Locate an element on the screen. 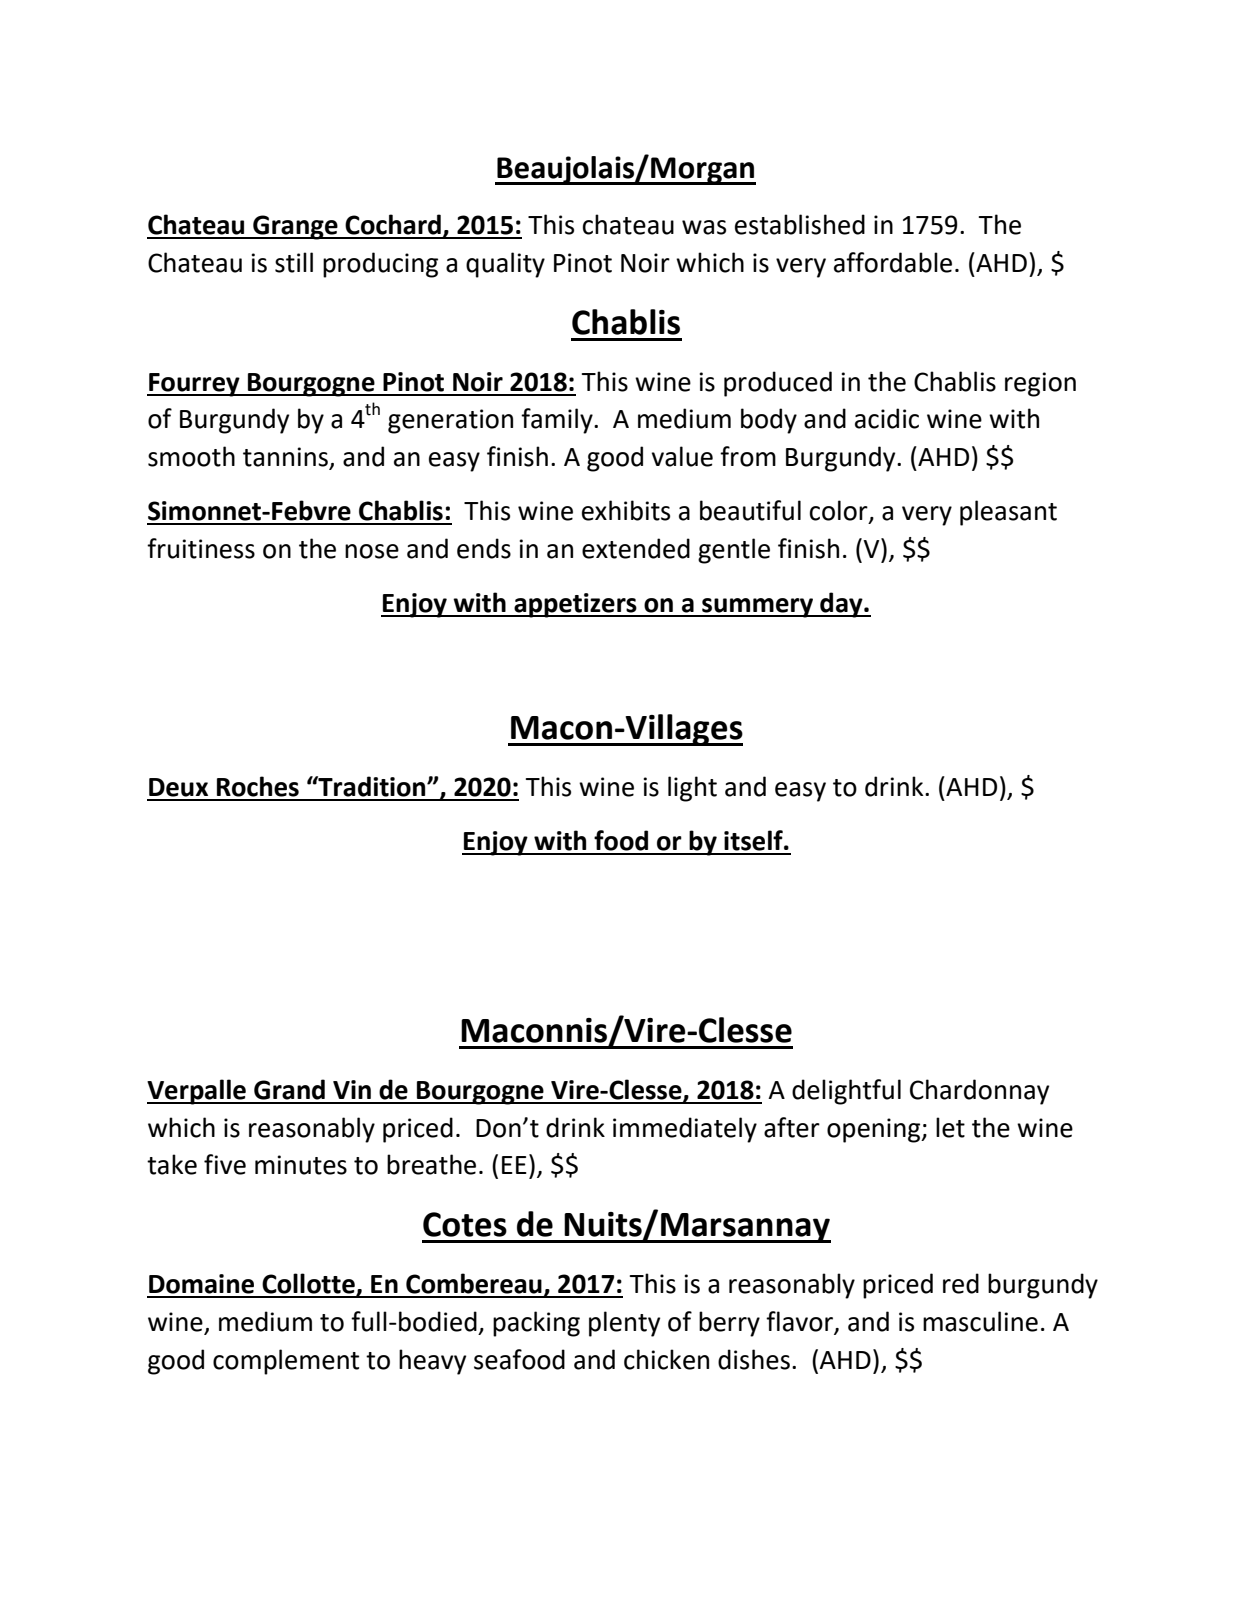  affordable is located at coordinates (893, 262).
